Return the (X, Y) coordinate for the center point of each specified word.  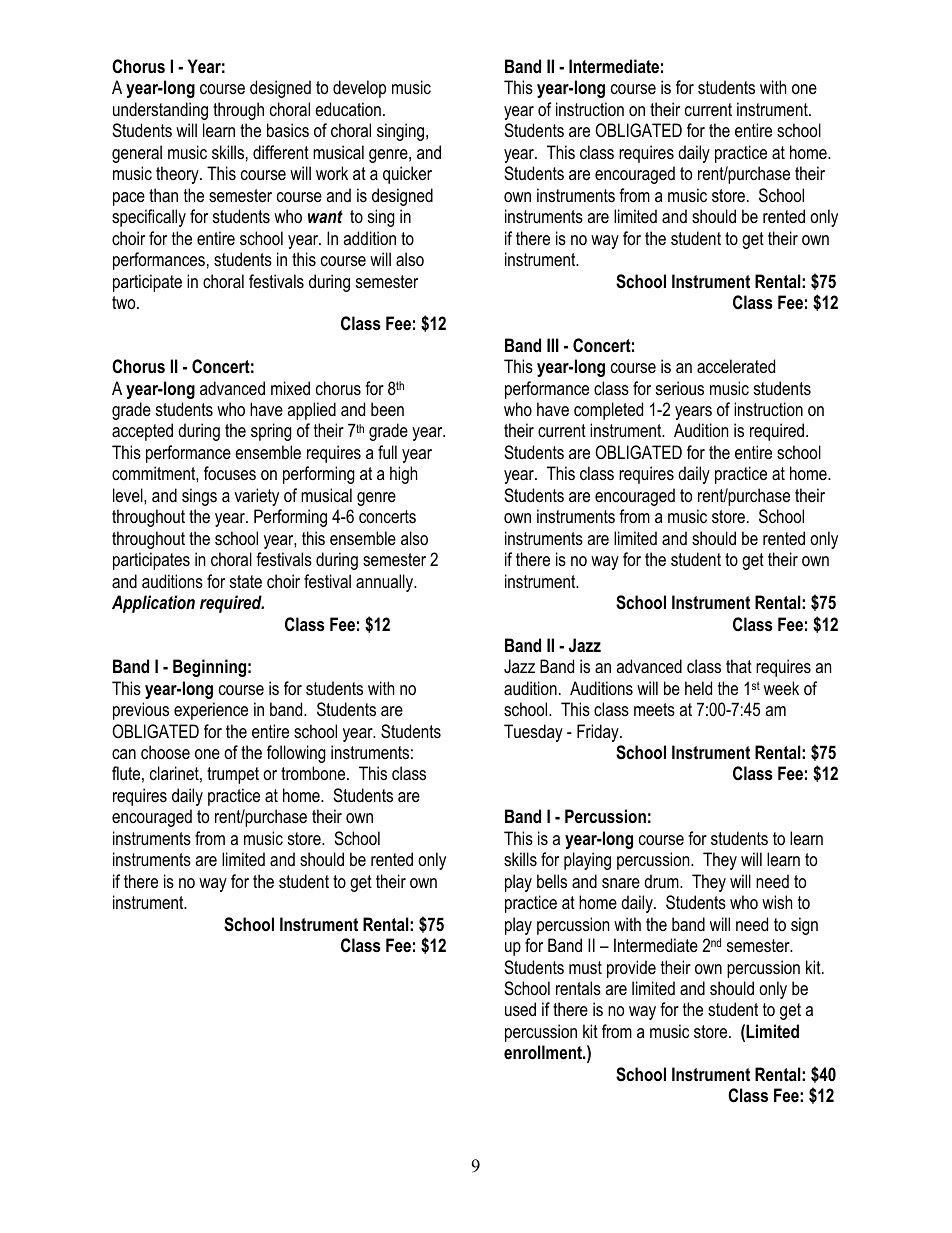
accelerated (736, 366)
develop (359, 89)
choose (165, 752)
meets (654, 709)
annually (386, 583)
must (585, 968)
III (553, 345)
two (125, 303)
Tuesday (533, 733)
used (520, 1009)
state (246, 581)
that (739, 666)
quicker (407, 175)
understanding (160, 111)
